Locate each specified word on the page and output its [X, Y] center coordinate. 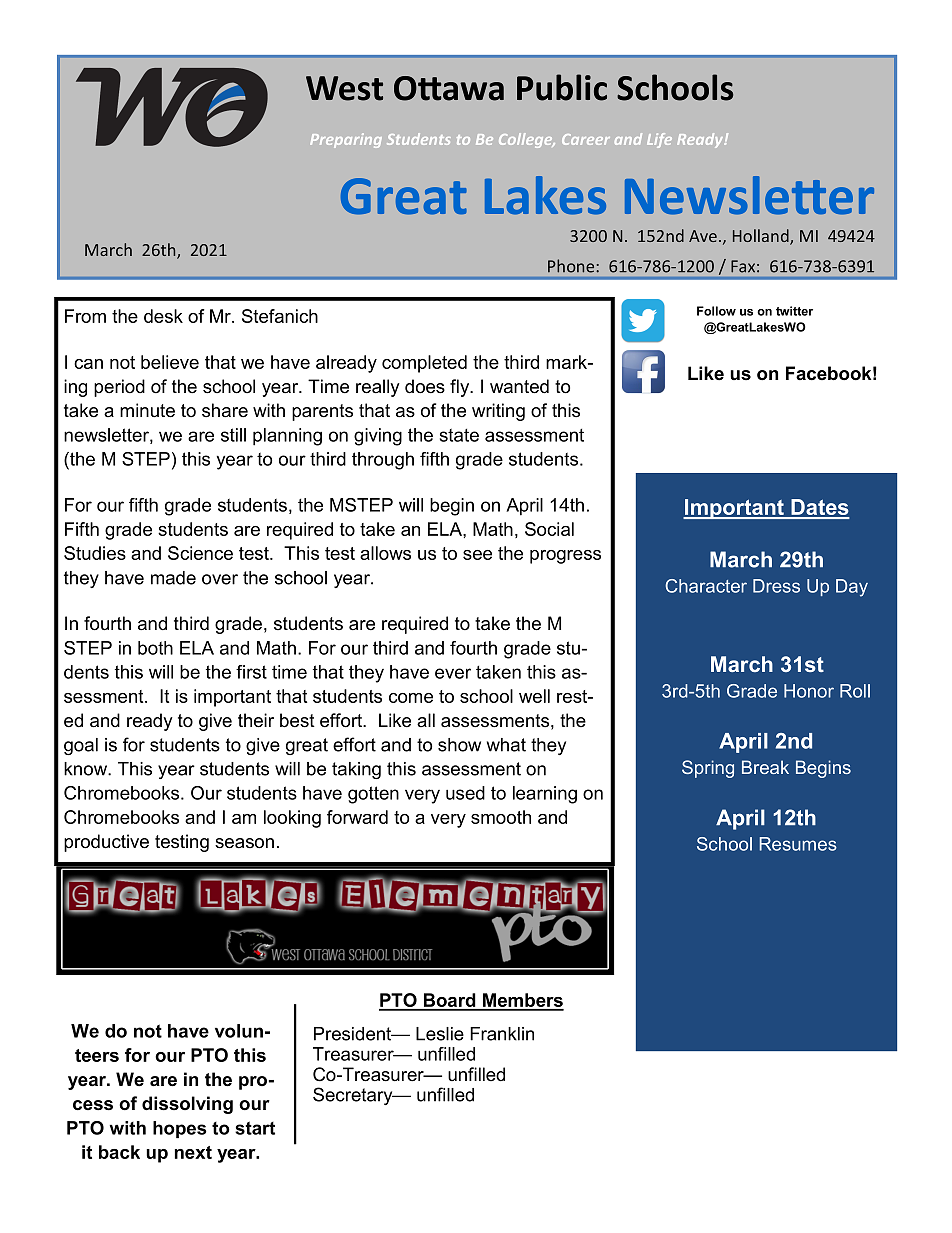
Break [765, 767]
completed [424, 364]
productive [106, 843]
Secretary [354, 1096]
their [256, 720]
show [459, 745]
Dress [776, 586]
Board [450, 1001]
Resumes [798, 844]
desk [163, 316]
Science [200, 553]
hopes [180, 1129]
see [477, 555]
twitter [794, 311]
